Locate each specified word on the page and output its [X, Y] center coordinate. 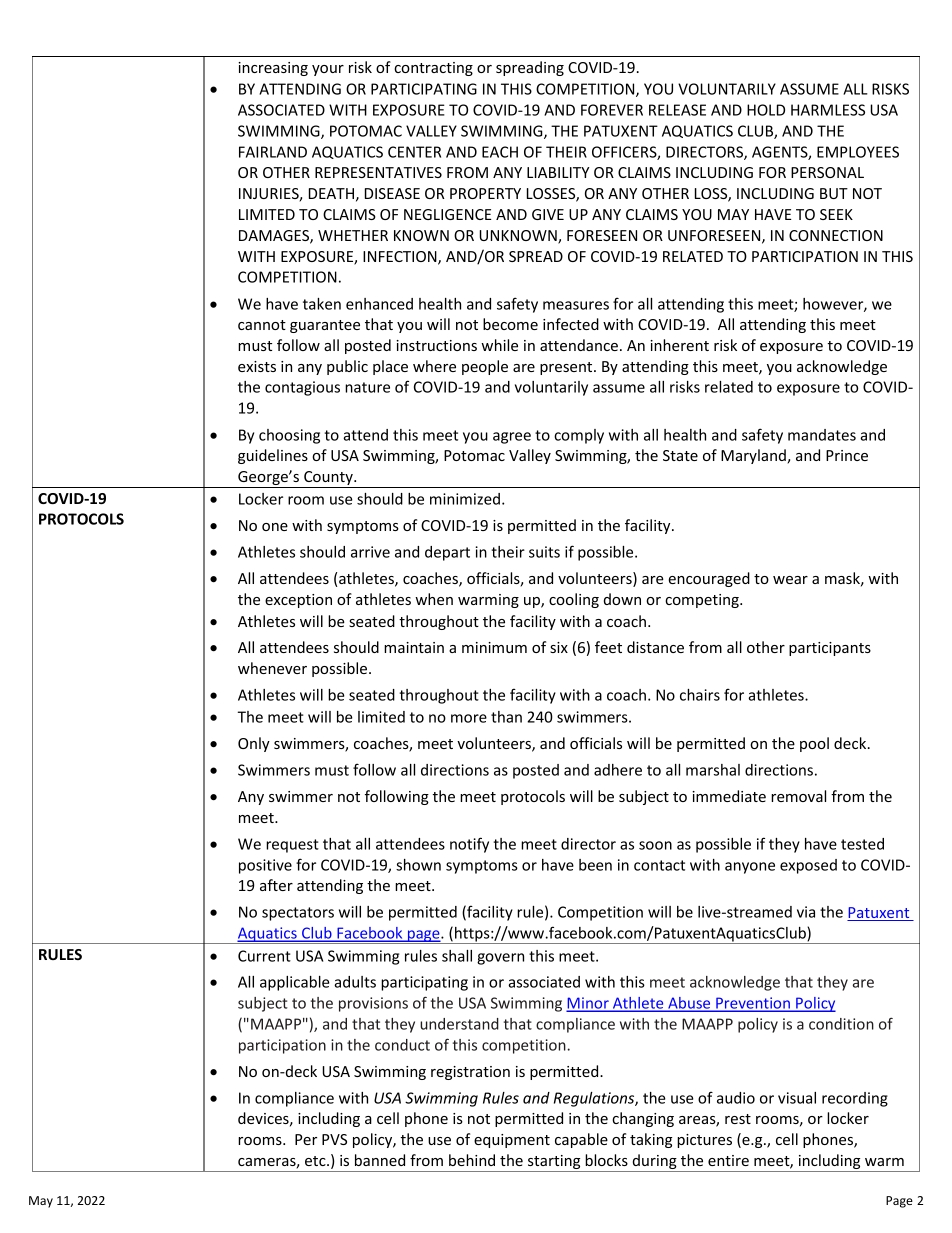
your [328, 70]
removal [798, 796]
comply [579, 436]
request [292, 846]
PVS [334, 1139]
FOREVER [612, 110]
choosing [289, 436]
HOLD [766, 110]
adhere [618, 770]
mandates [822, 435]
